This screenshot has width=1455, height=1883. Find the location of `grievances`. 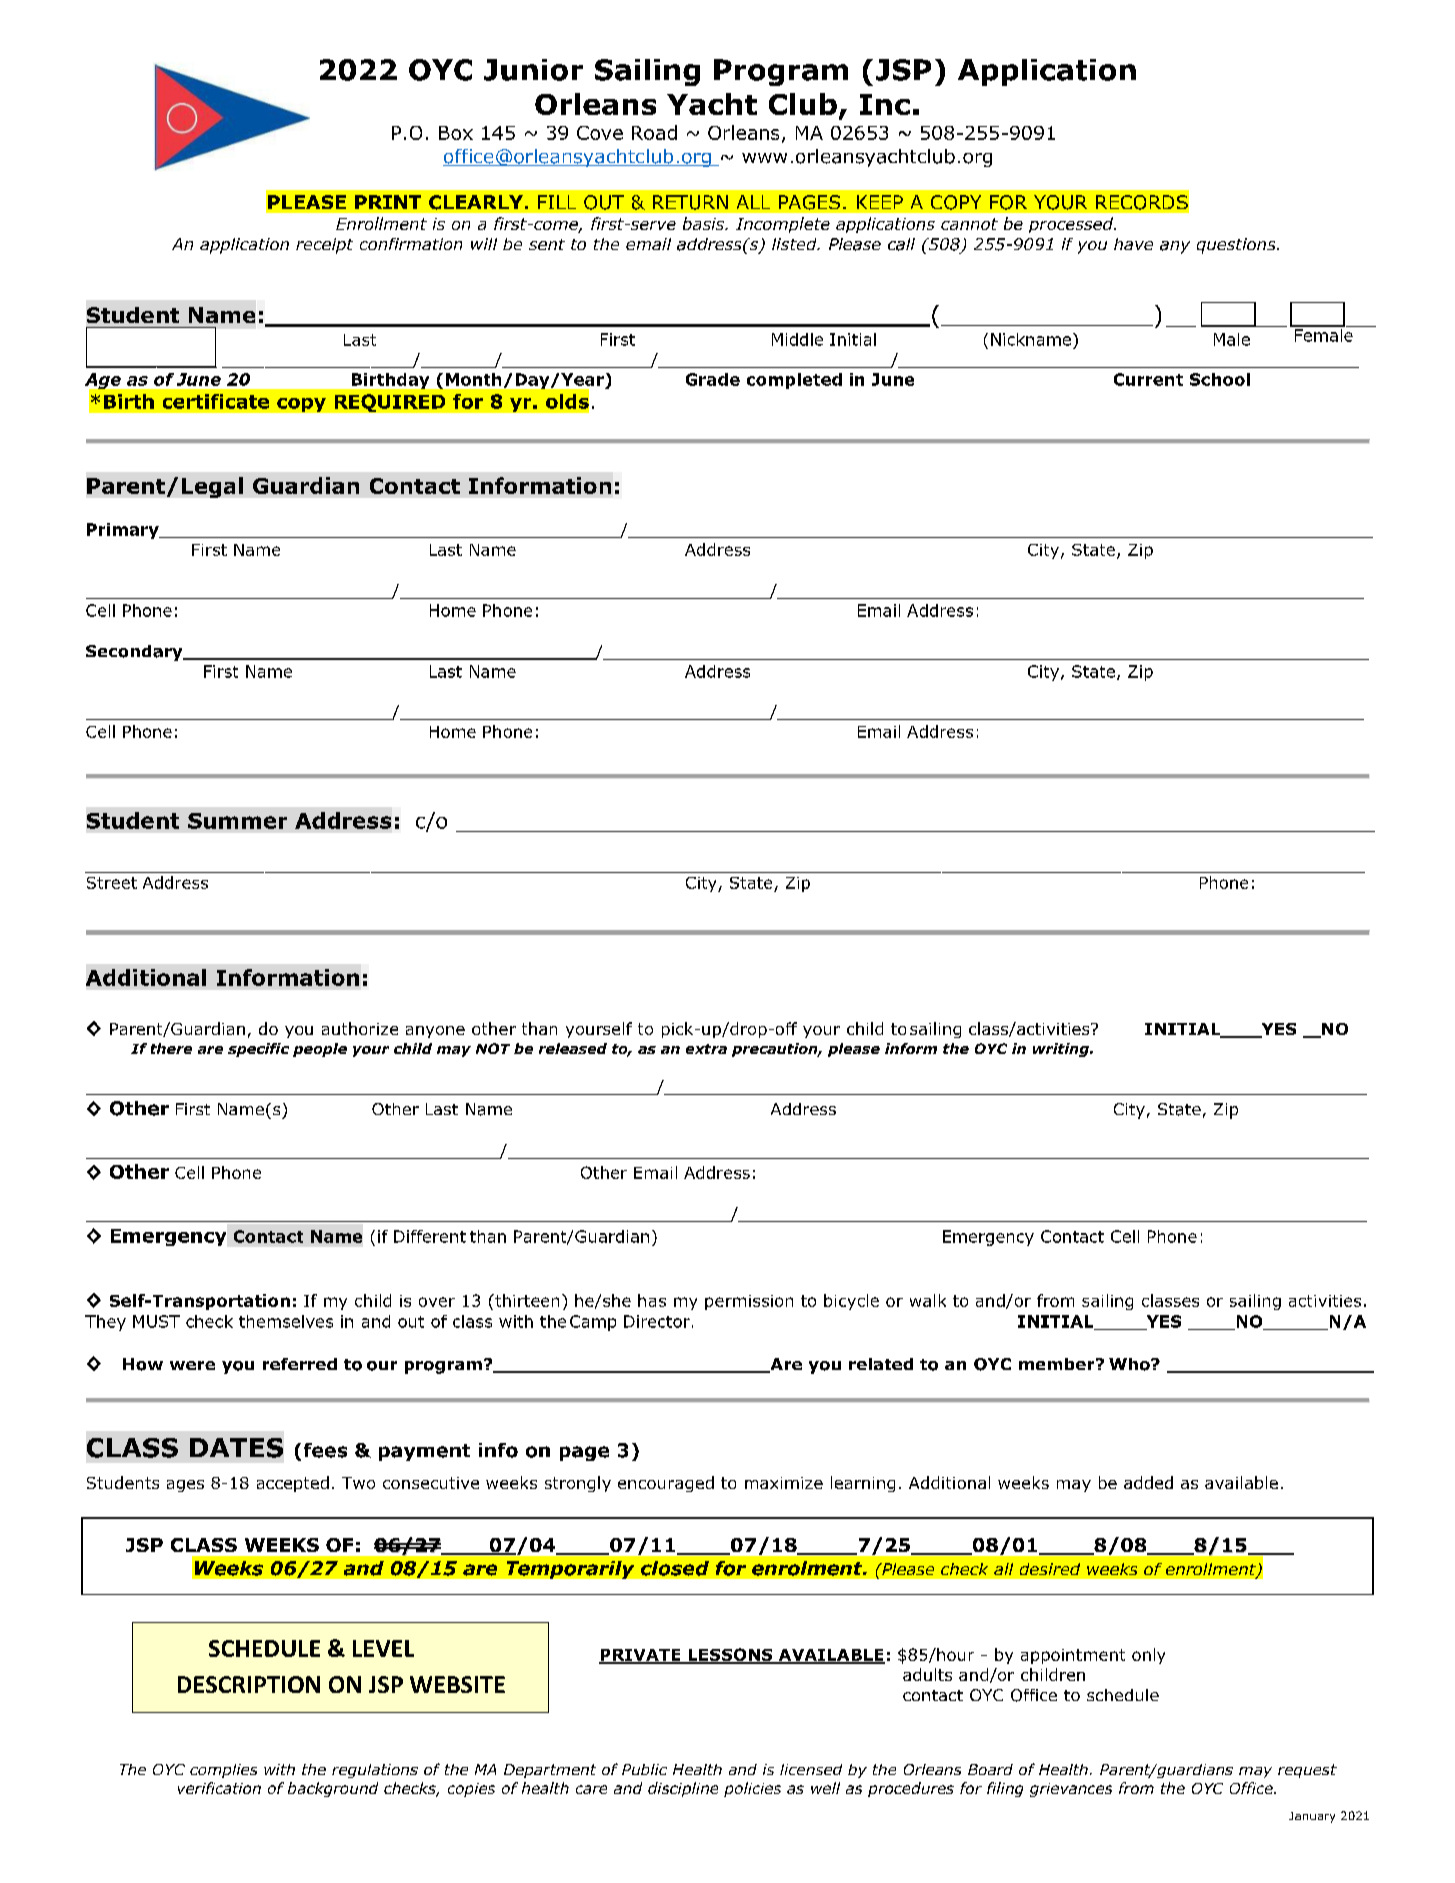

grievances is located at coordinates (1071, 1790).
